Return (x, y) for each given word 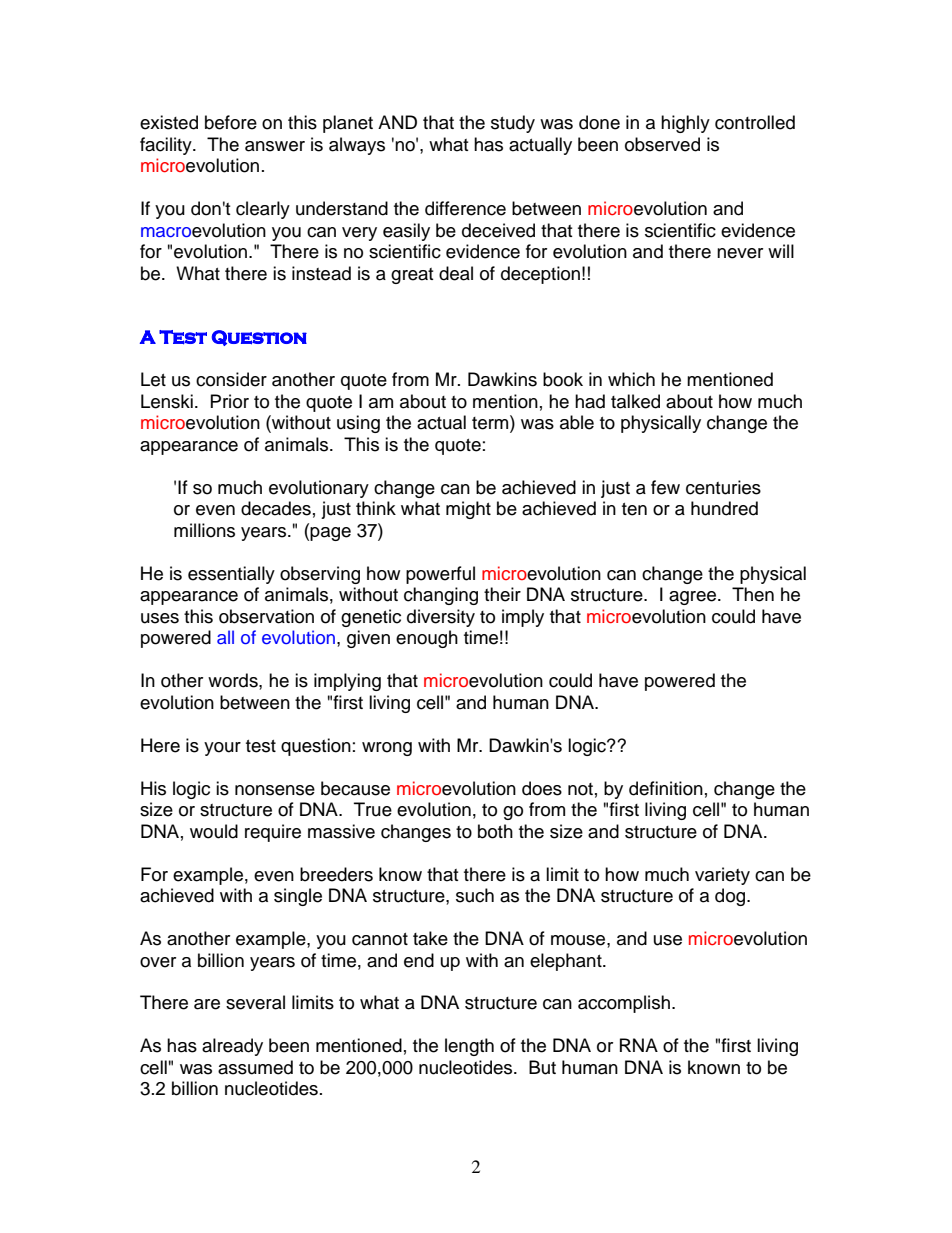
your (222, 749)
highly (685, 124)
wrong (387, 749)
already (232, 1047)
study (513, 124)
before (231, 122)
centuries (723, 487)
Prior (230, 401)
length (469, 1047)
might (468, 510)
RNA (639, 1045)
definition (666, 788)
